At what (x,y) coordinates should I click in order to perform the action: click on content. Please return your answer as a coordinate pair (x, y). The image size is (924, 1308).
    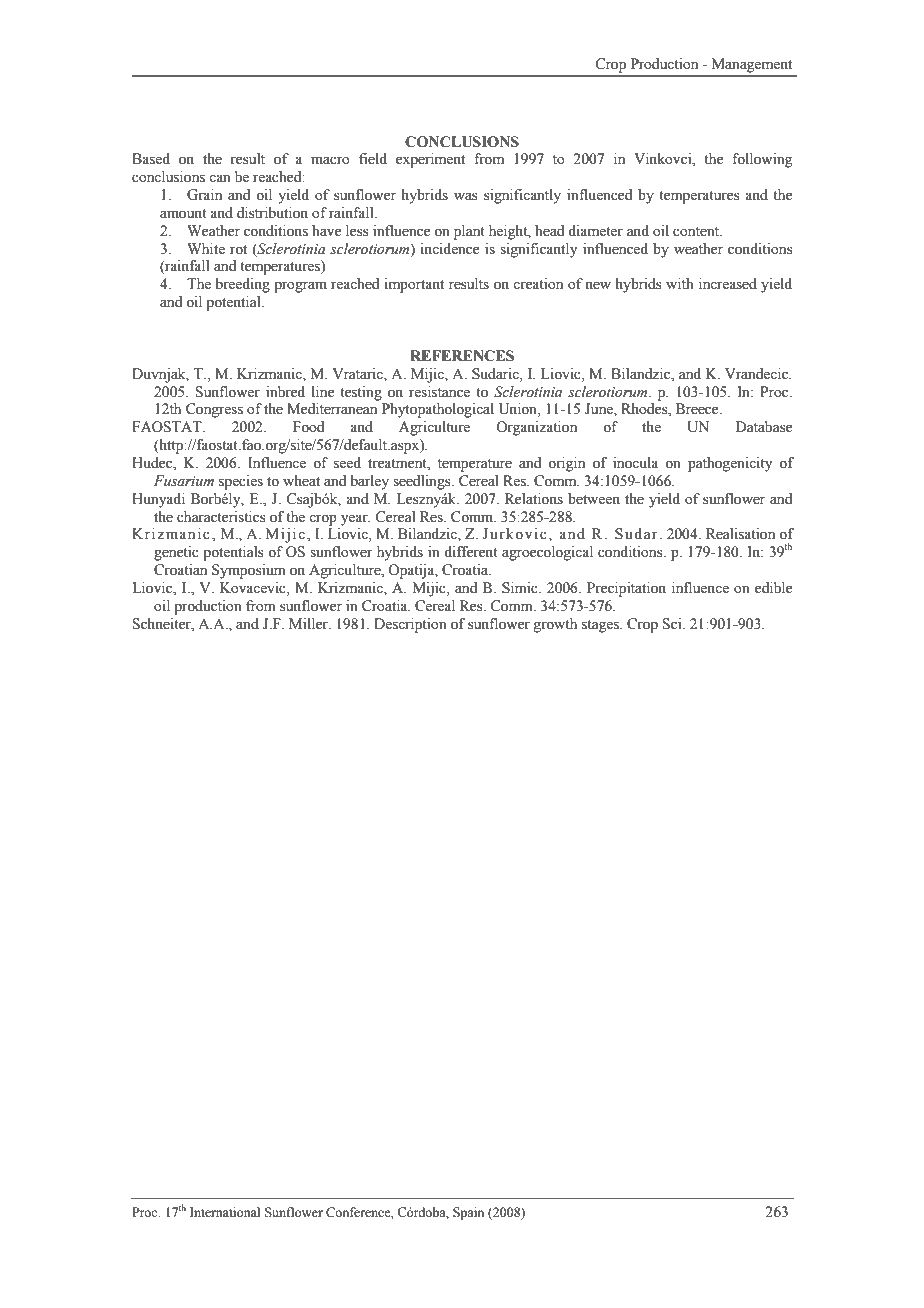
    Looking at the image, I should click on (697, 232).
